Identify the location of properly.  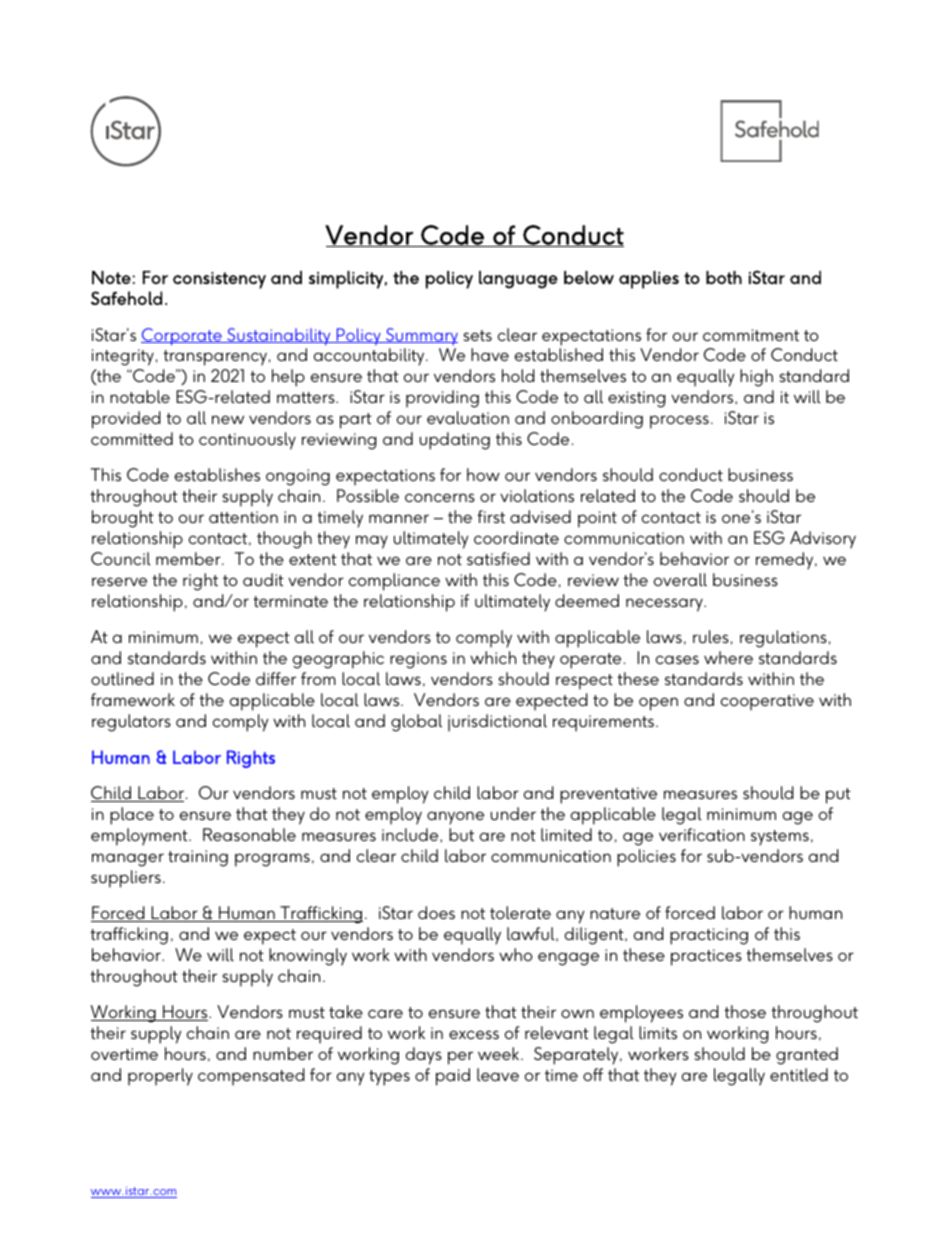
(160, 1077).
